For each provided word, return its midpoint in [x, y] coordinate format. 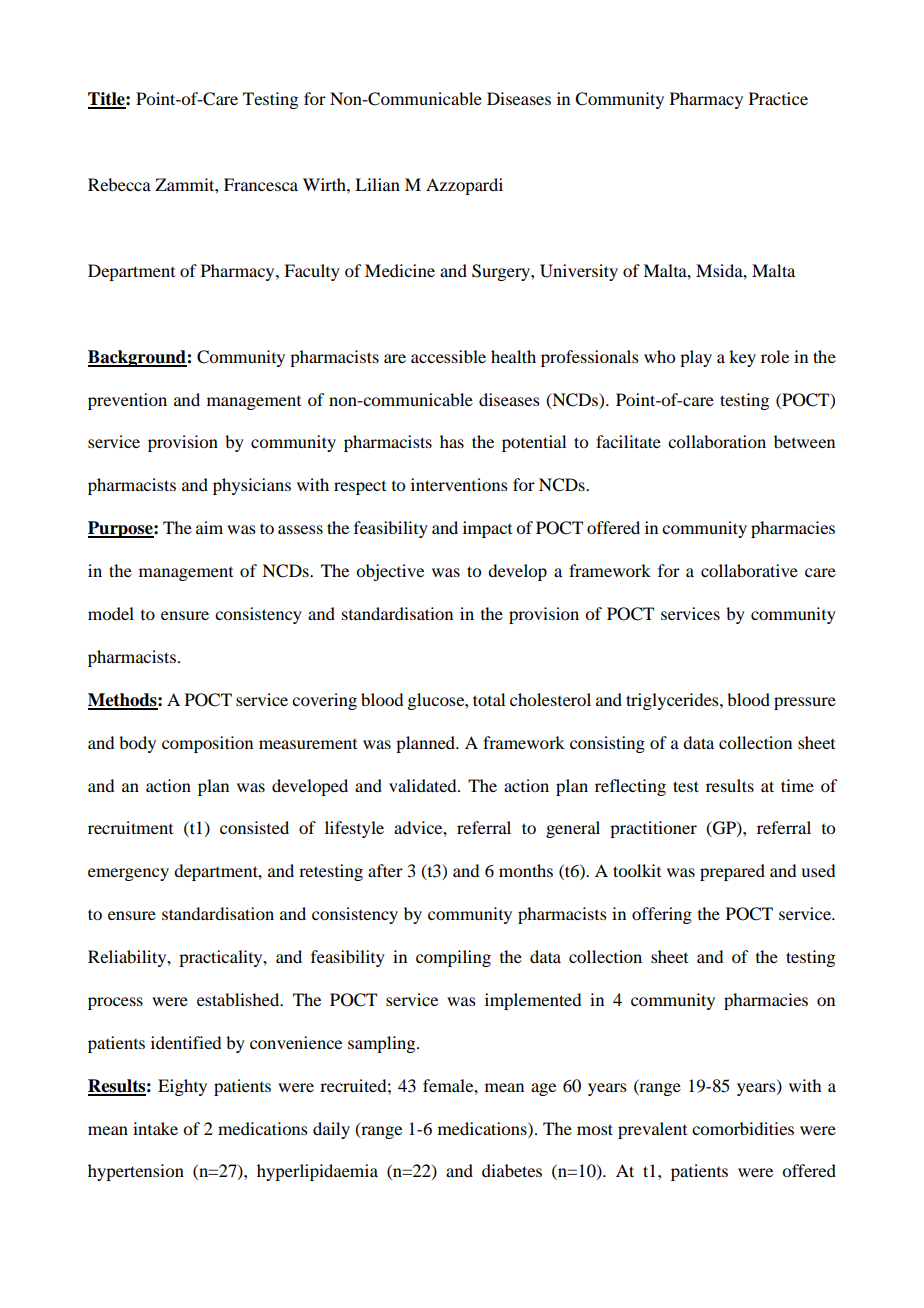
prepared [732, 872]
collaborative [749, 570]
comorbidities [743, 1128]
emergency [128, 874]
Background [138, 358]
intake [155, 1128]
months [526, 870]
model [111, 613]
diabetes [512, 1170]
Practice [778, 98]
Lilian [377, 184]
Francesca [261, 184]
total [489, 699]
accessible [448, 356]
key [742, 358]
